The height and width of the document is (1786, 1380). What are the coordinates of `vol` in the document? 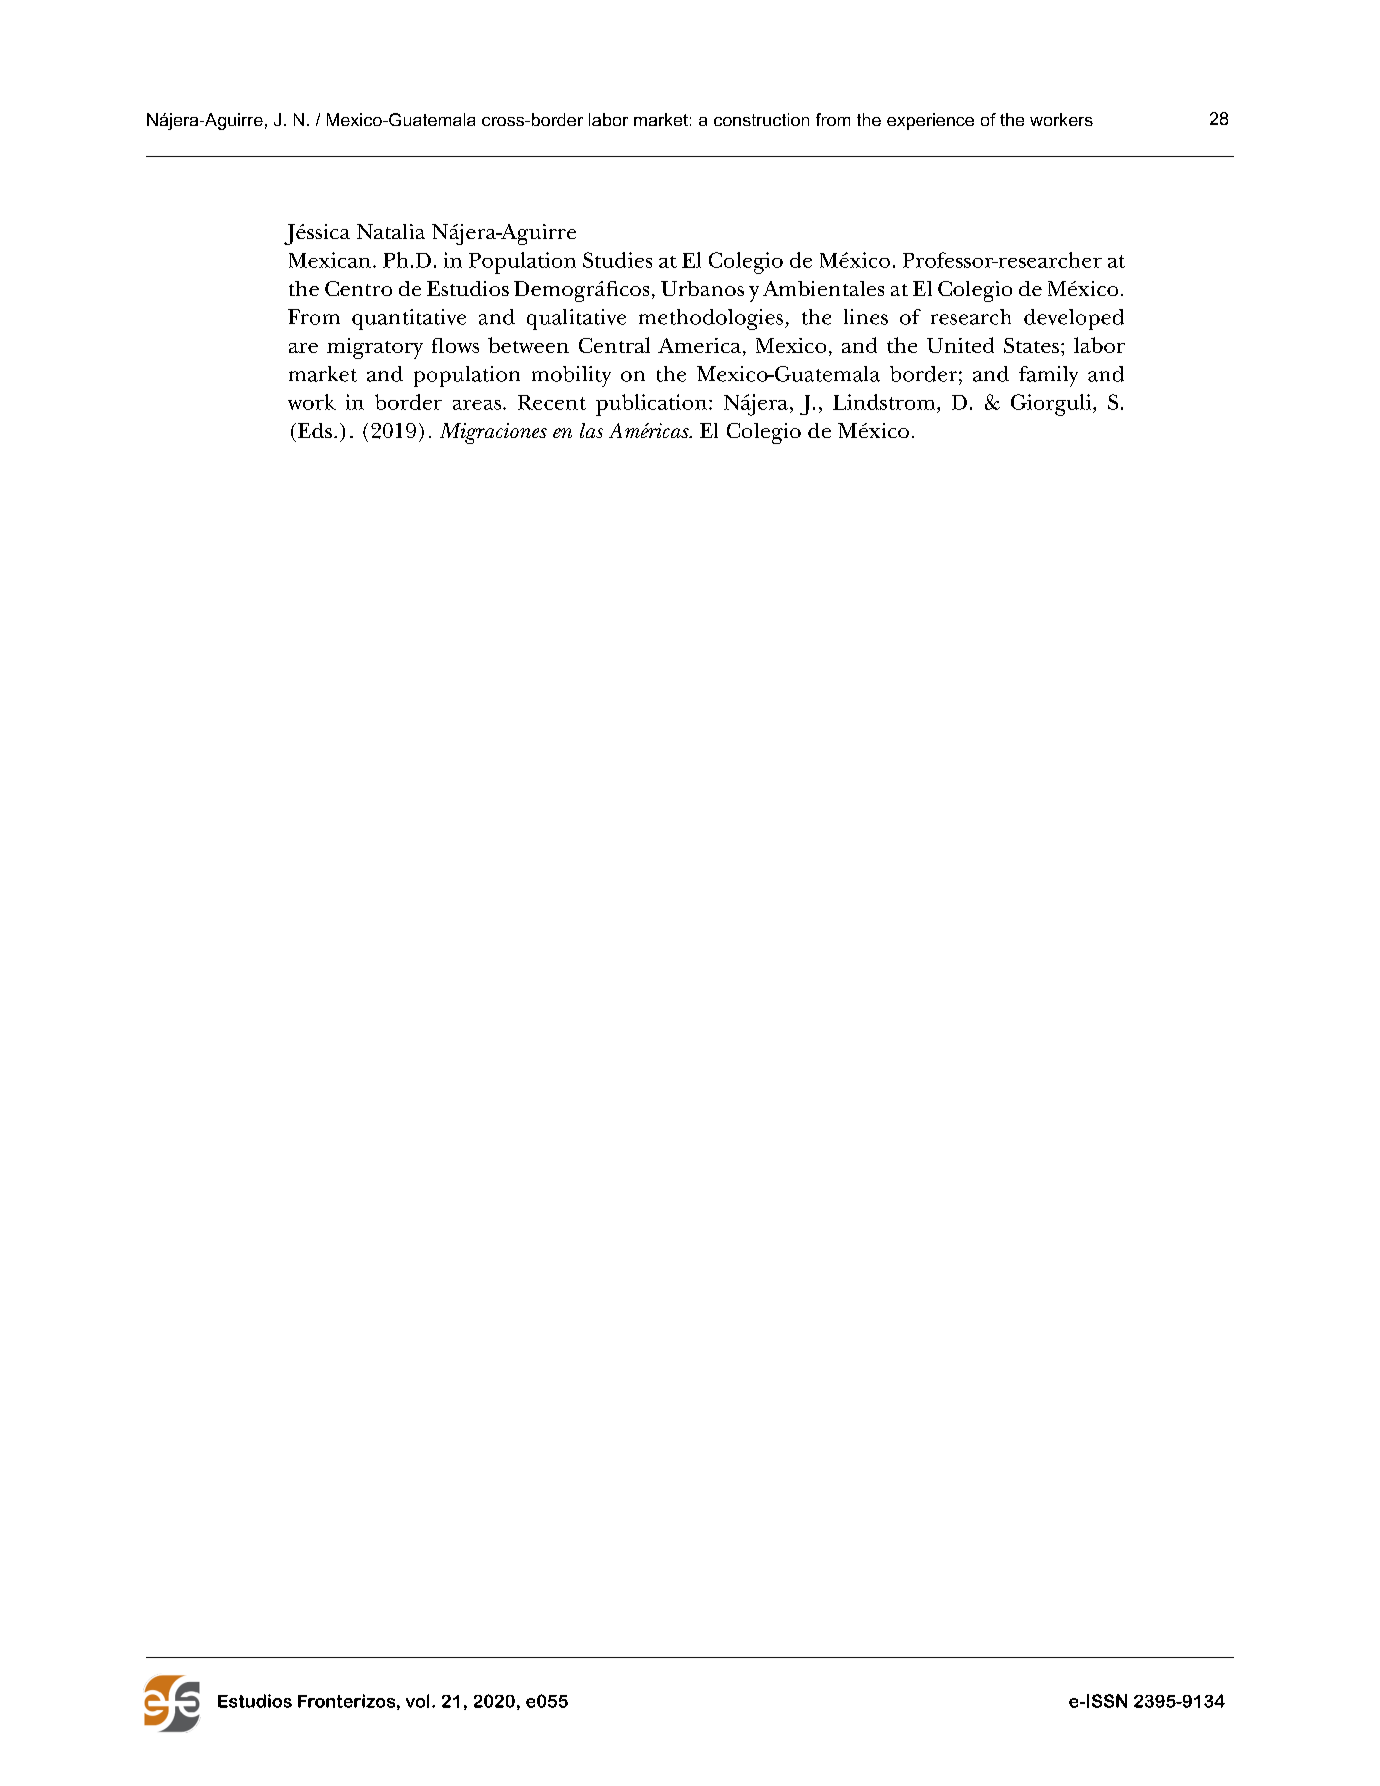 It's located at (417, 1701).
